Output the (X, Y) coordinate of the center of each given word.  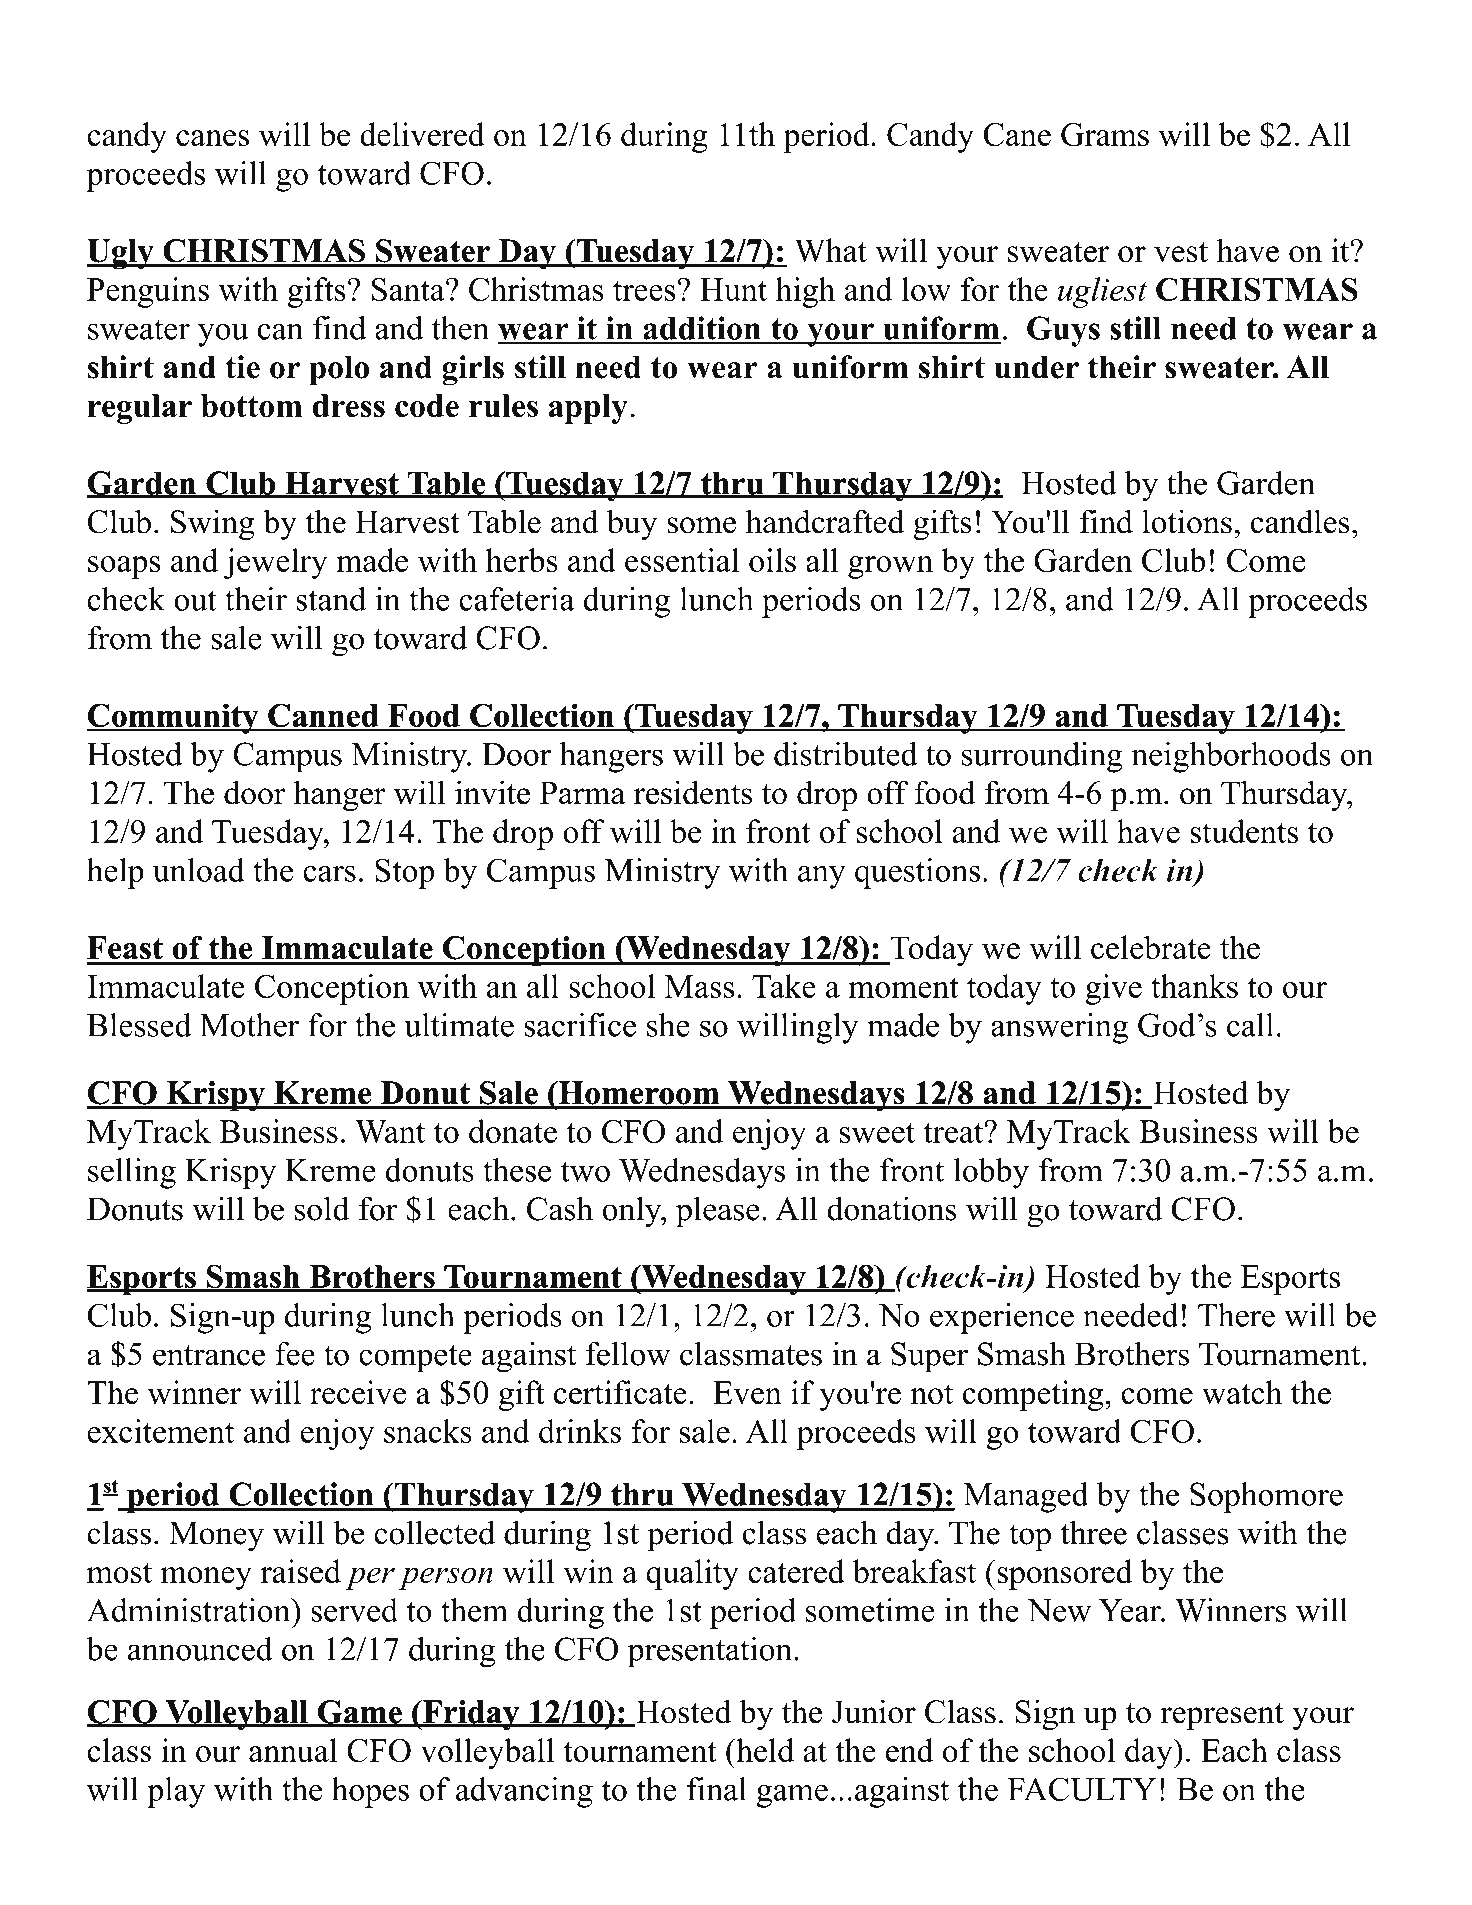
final (717, 1789)
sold (322, 1208)
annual (293, 1750)
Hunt (733, 289)
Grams (1105, 135)
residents (693, 792)
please (717, 1212)
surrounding (1042, 757)
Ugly (121, 254)
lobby (991, 1173)
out (195, 600)
